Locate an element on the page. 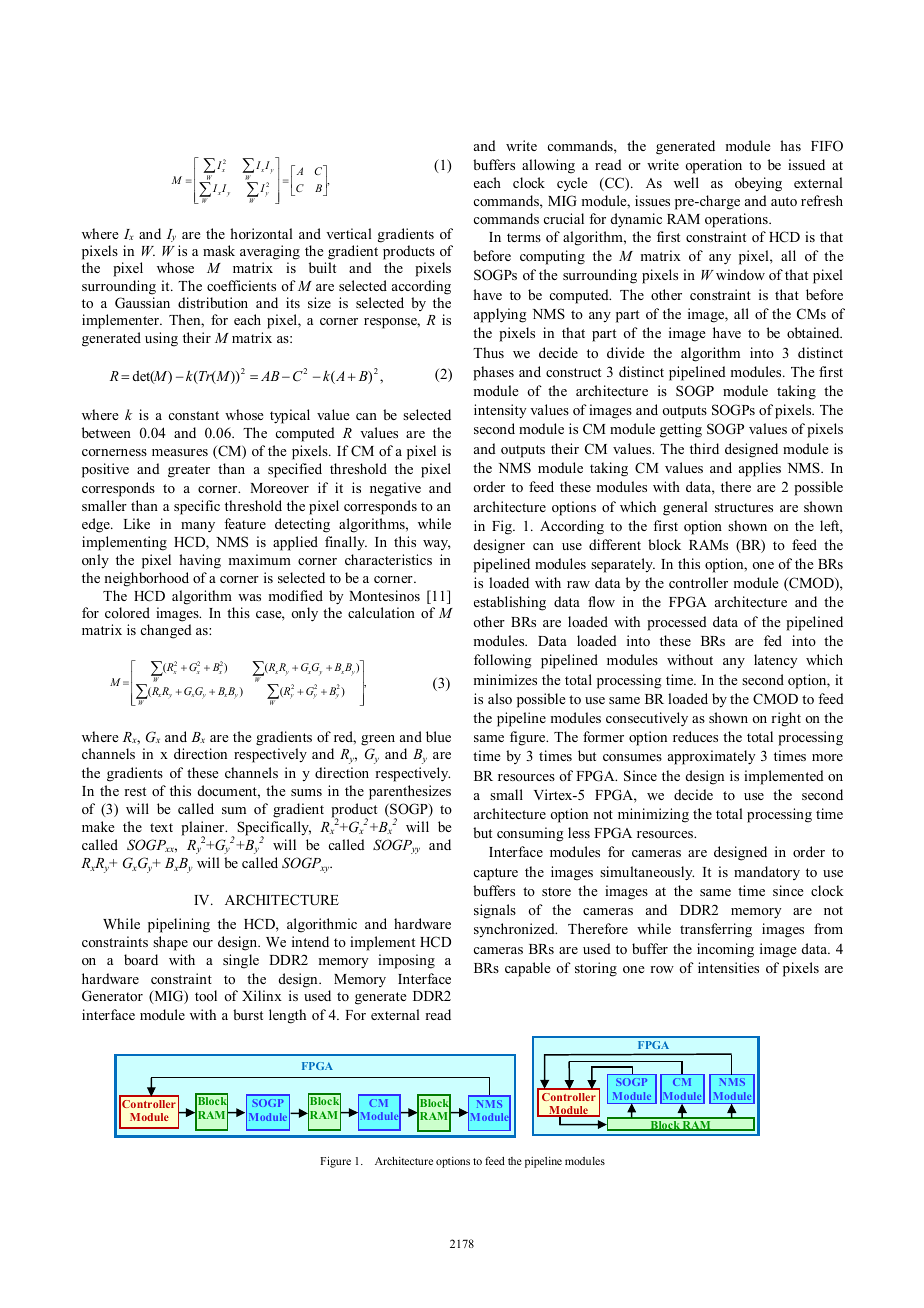  horizontal is located at coordinates (261, 233).
